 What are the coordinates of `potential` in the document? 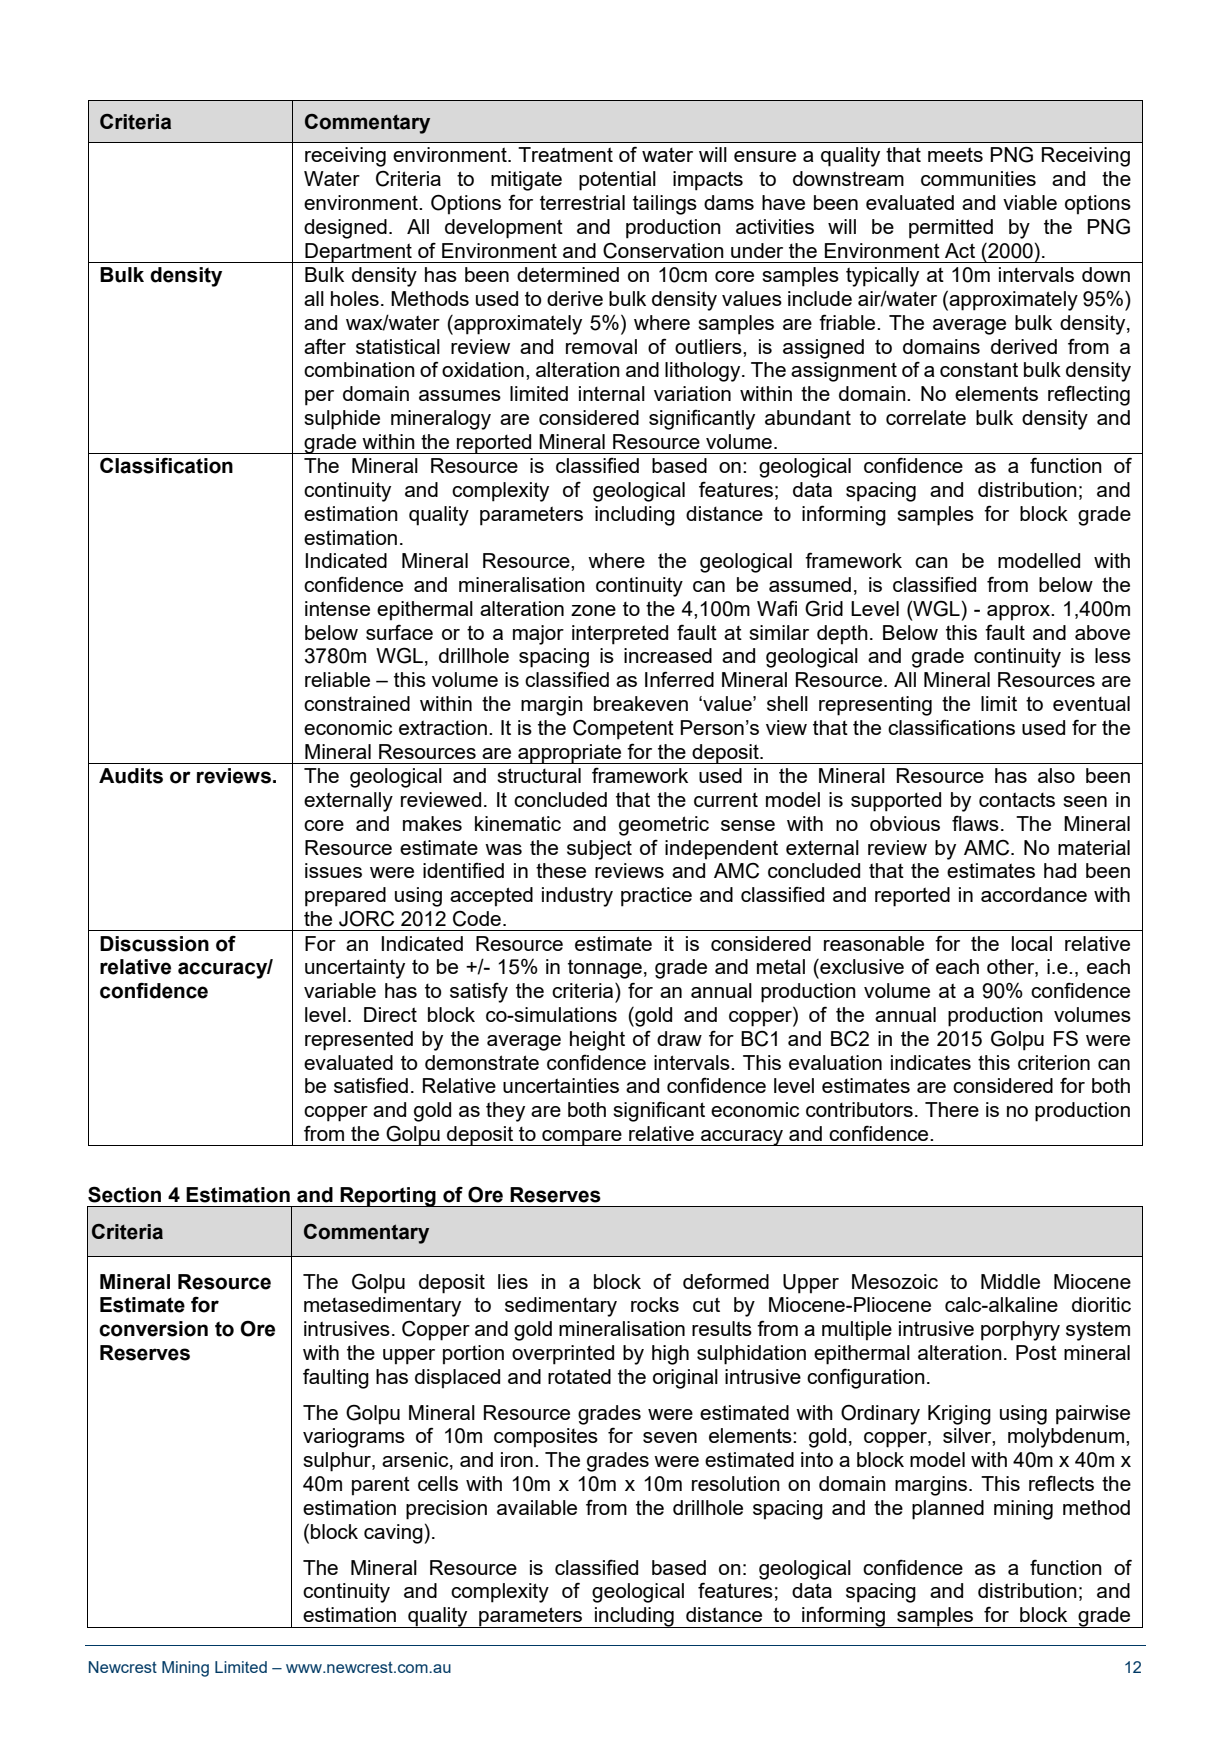 It's located at (617, 181).
